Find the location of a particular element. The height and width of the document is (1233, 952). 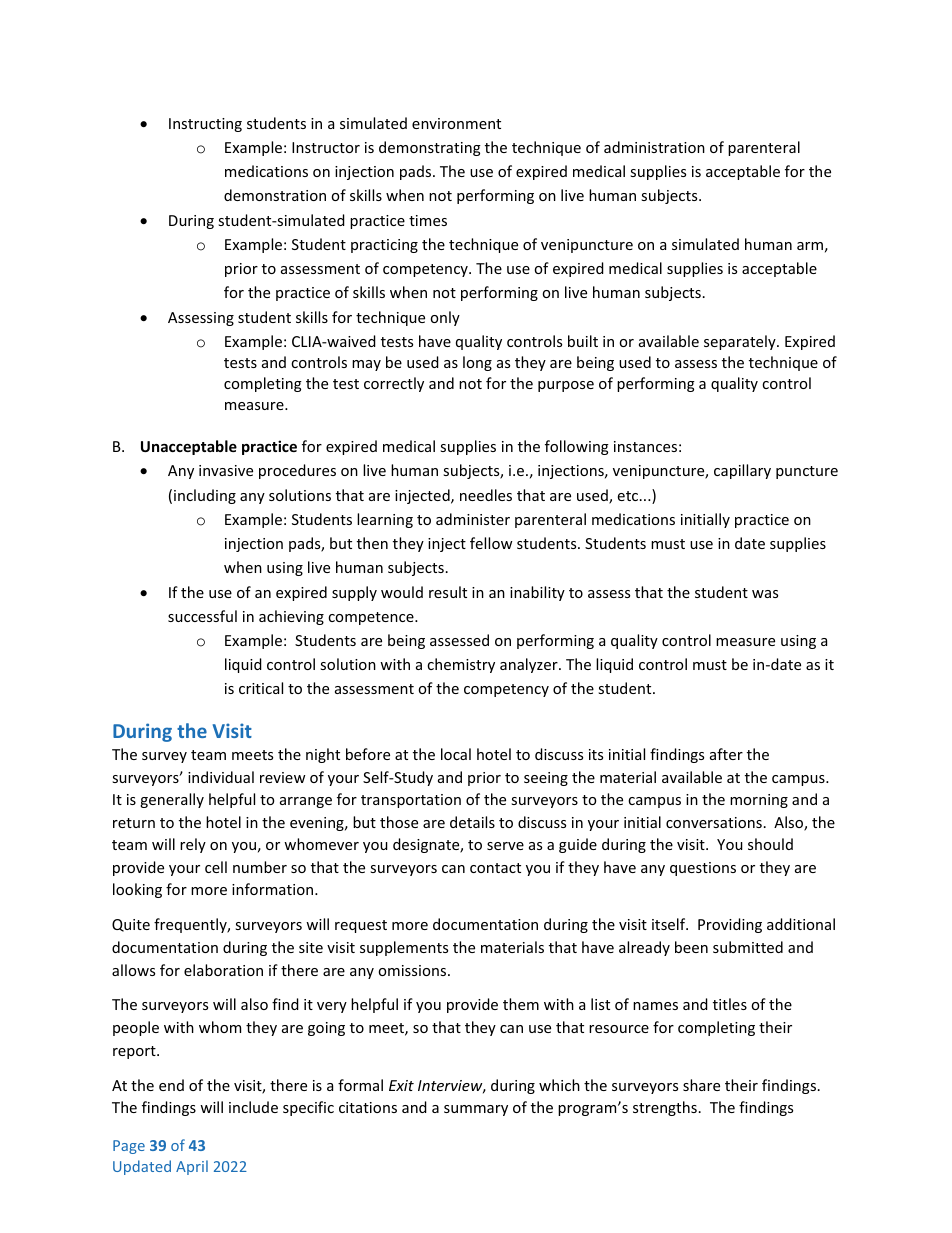

demonstrating is located at coordinates (430, 148).
